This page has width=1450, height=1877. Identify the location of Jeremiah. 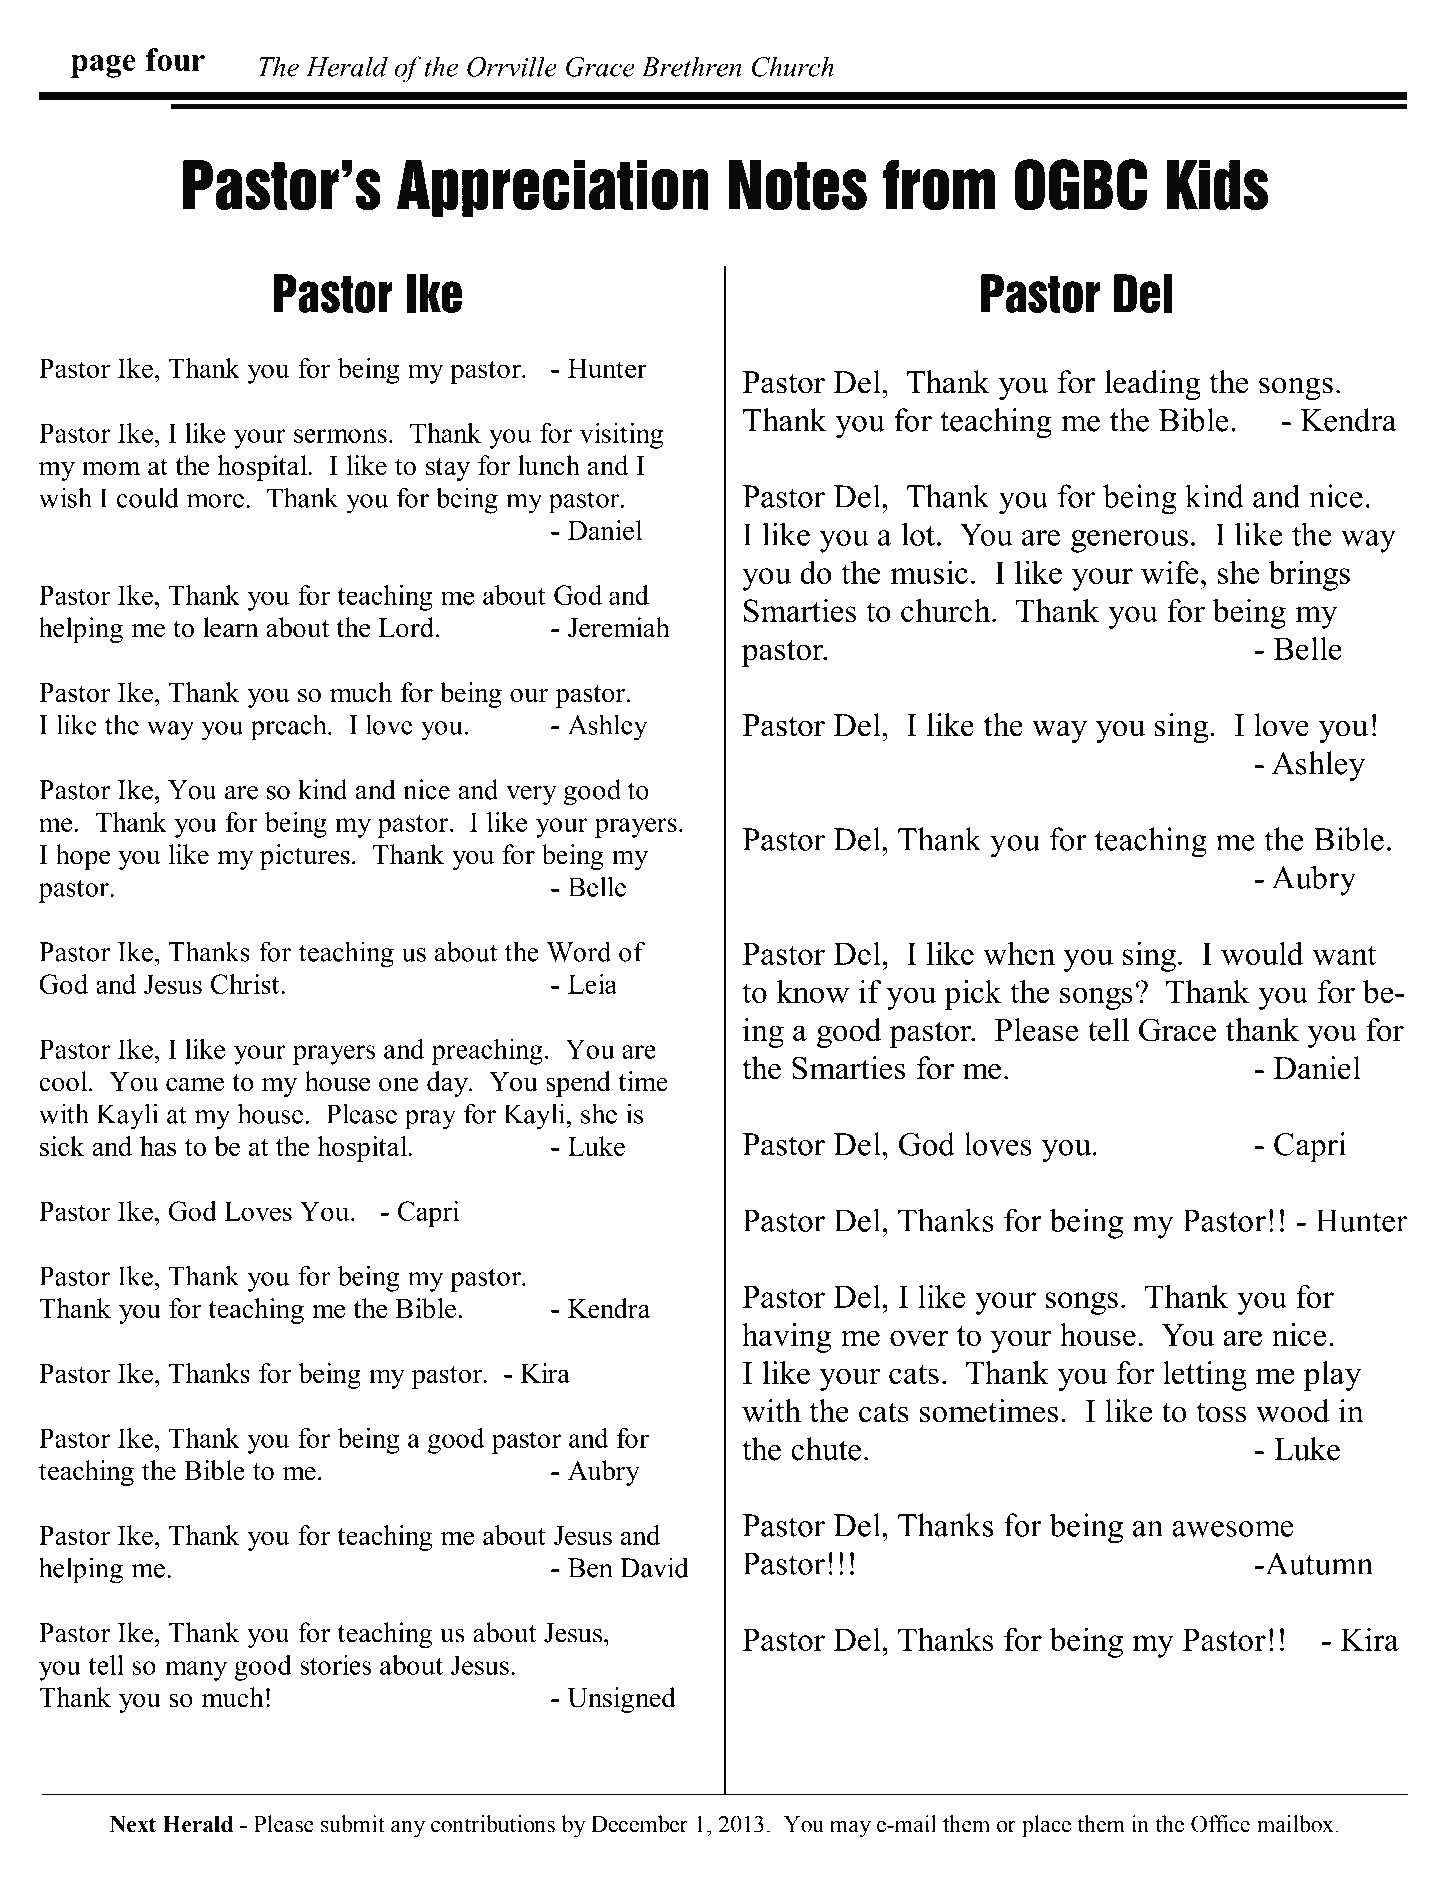
(619, 627).
